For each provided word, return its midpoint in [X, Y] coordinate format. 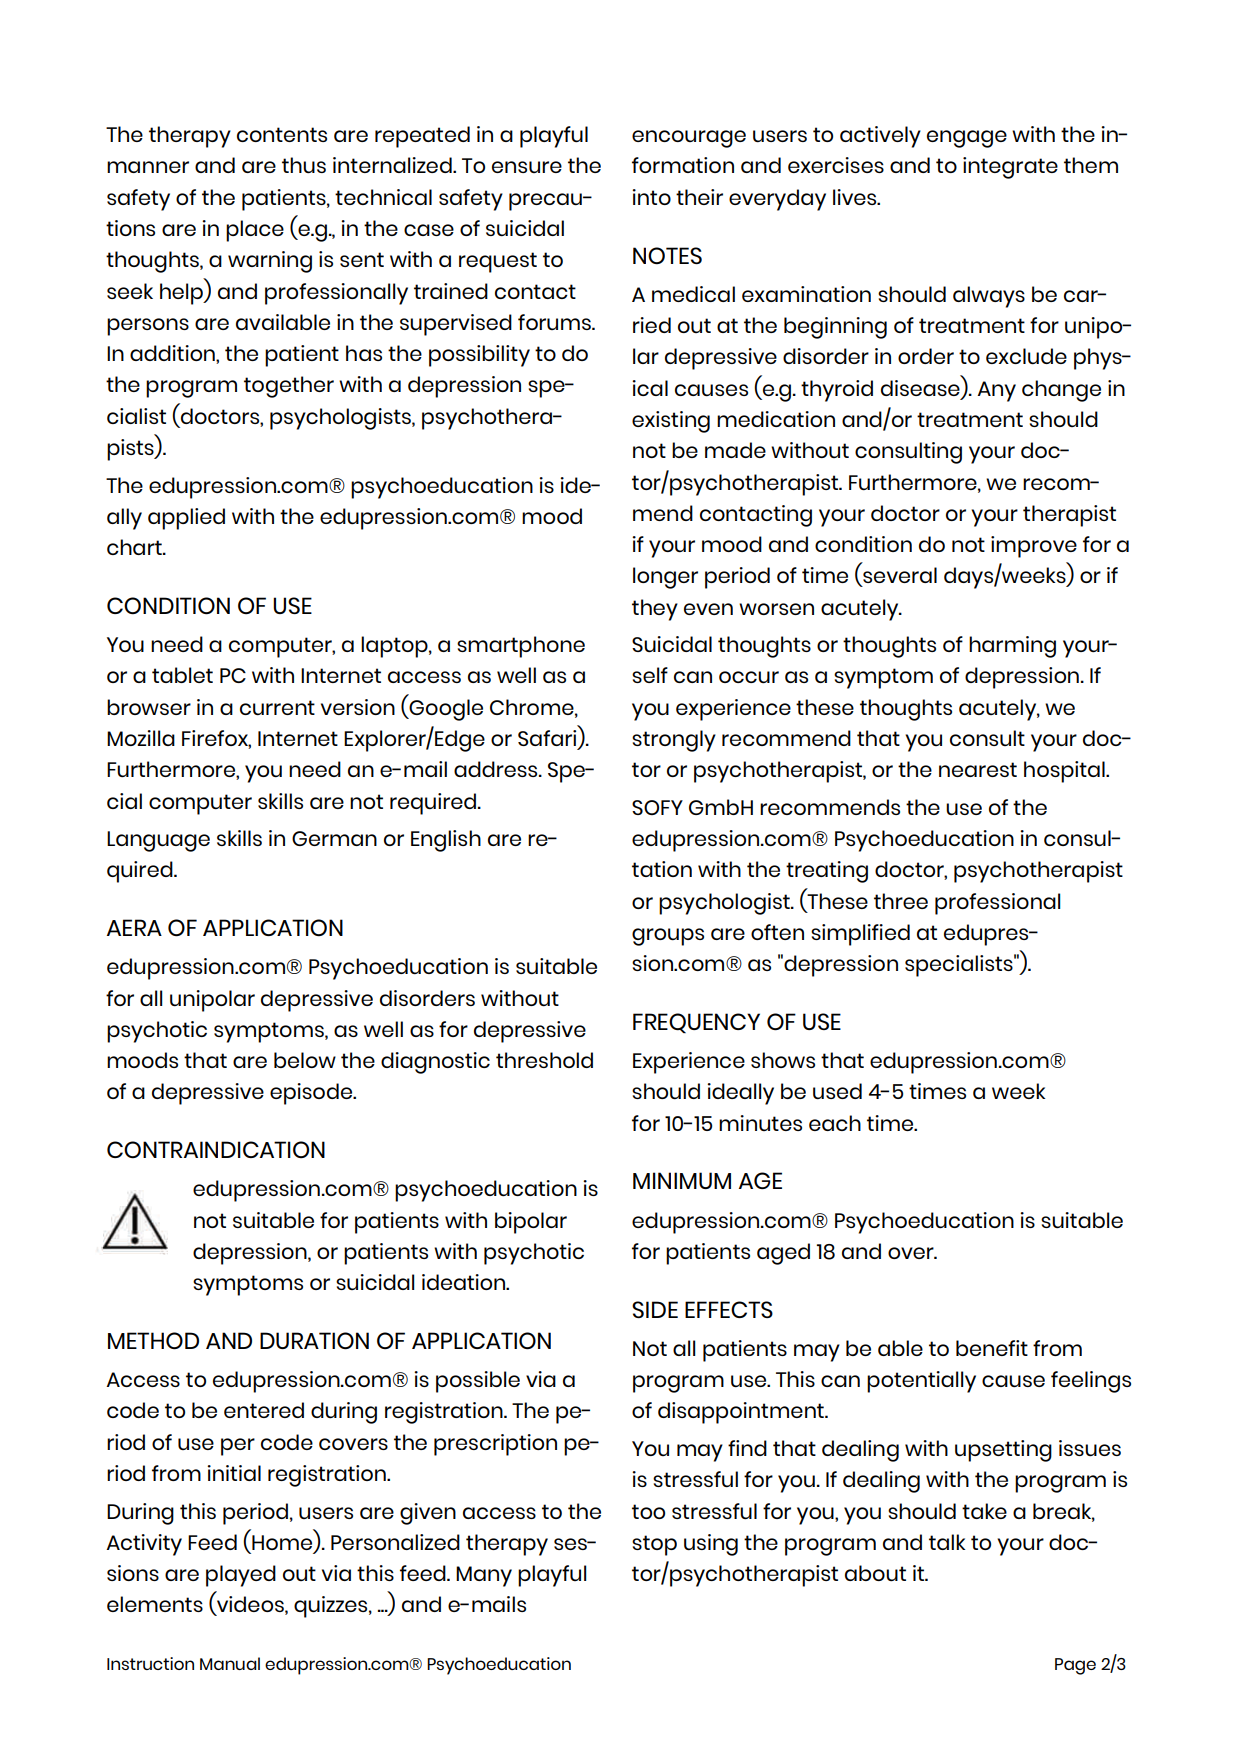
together [289, 387]
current [277, 707]
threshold [544, 1060]
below [305, 1060]
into [651, 197]
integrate [1010, 168]
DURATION [314, 1341]
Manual [230, 1663]
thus [304, 165]
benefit [992, 1348]
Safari [548, 739]
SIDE [655, 1309]
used [837, 1091]
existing [671, 422]
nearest [978, 769]
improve [1034, 547]
